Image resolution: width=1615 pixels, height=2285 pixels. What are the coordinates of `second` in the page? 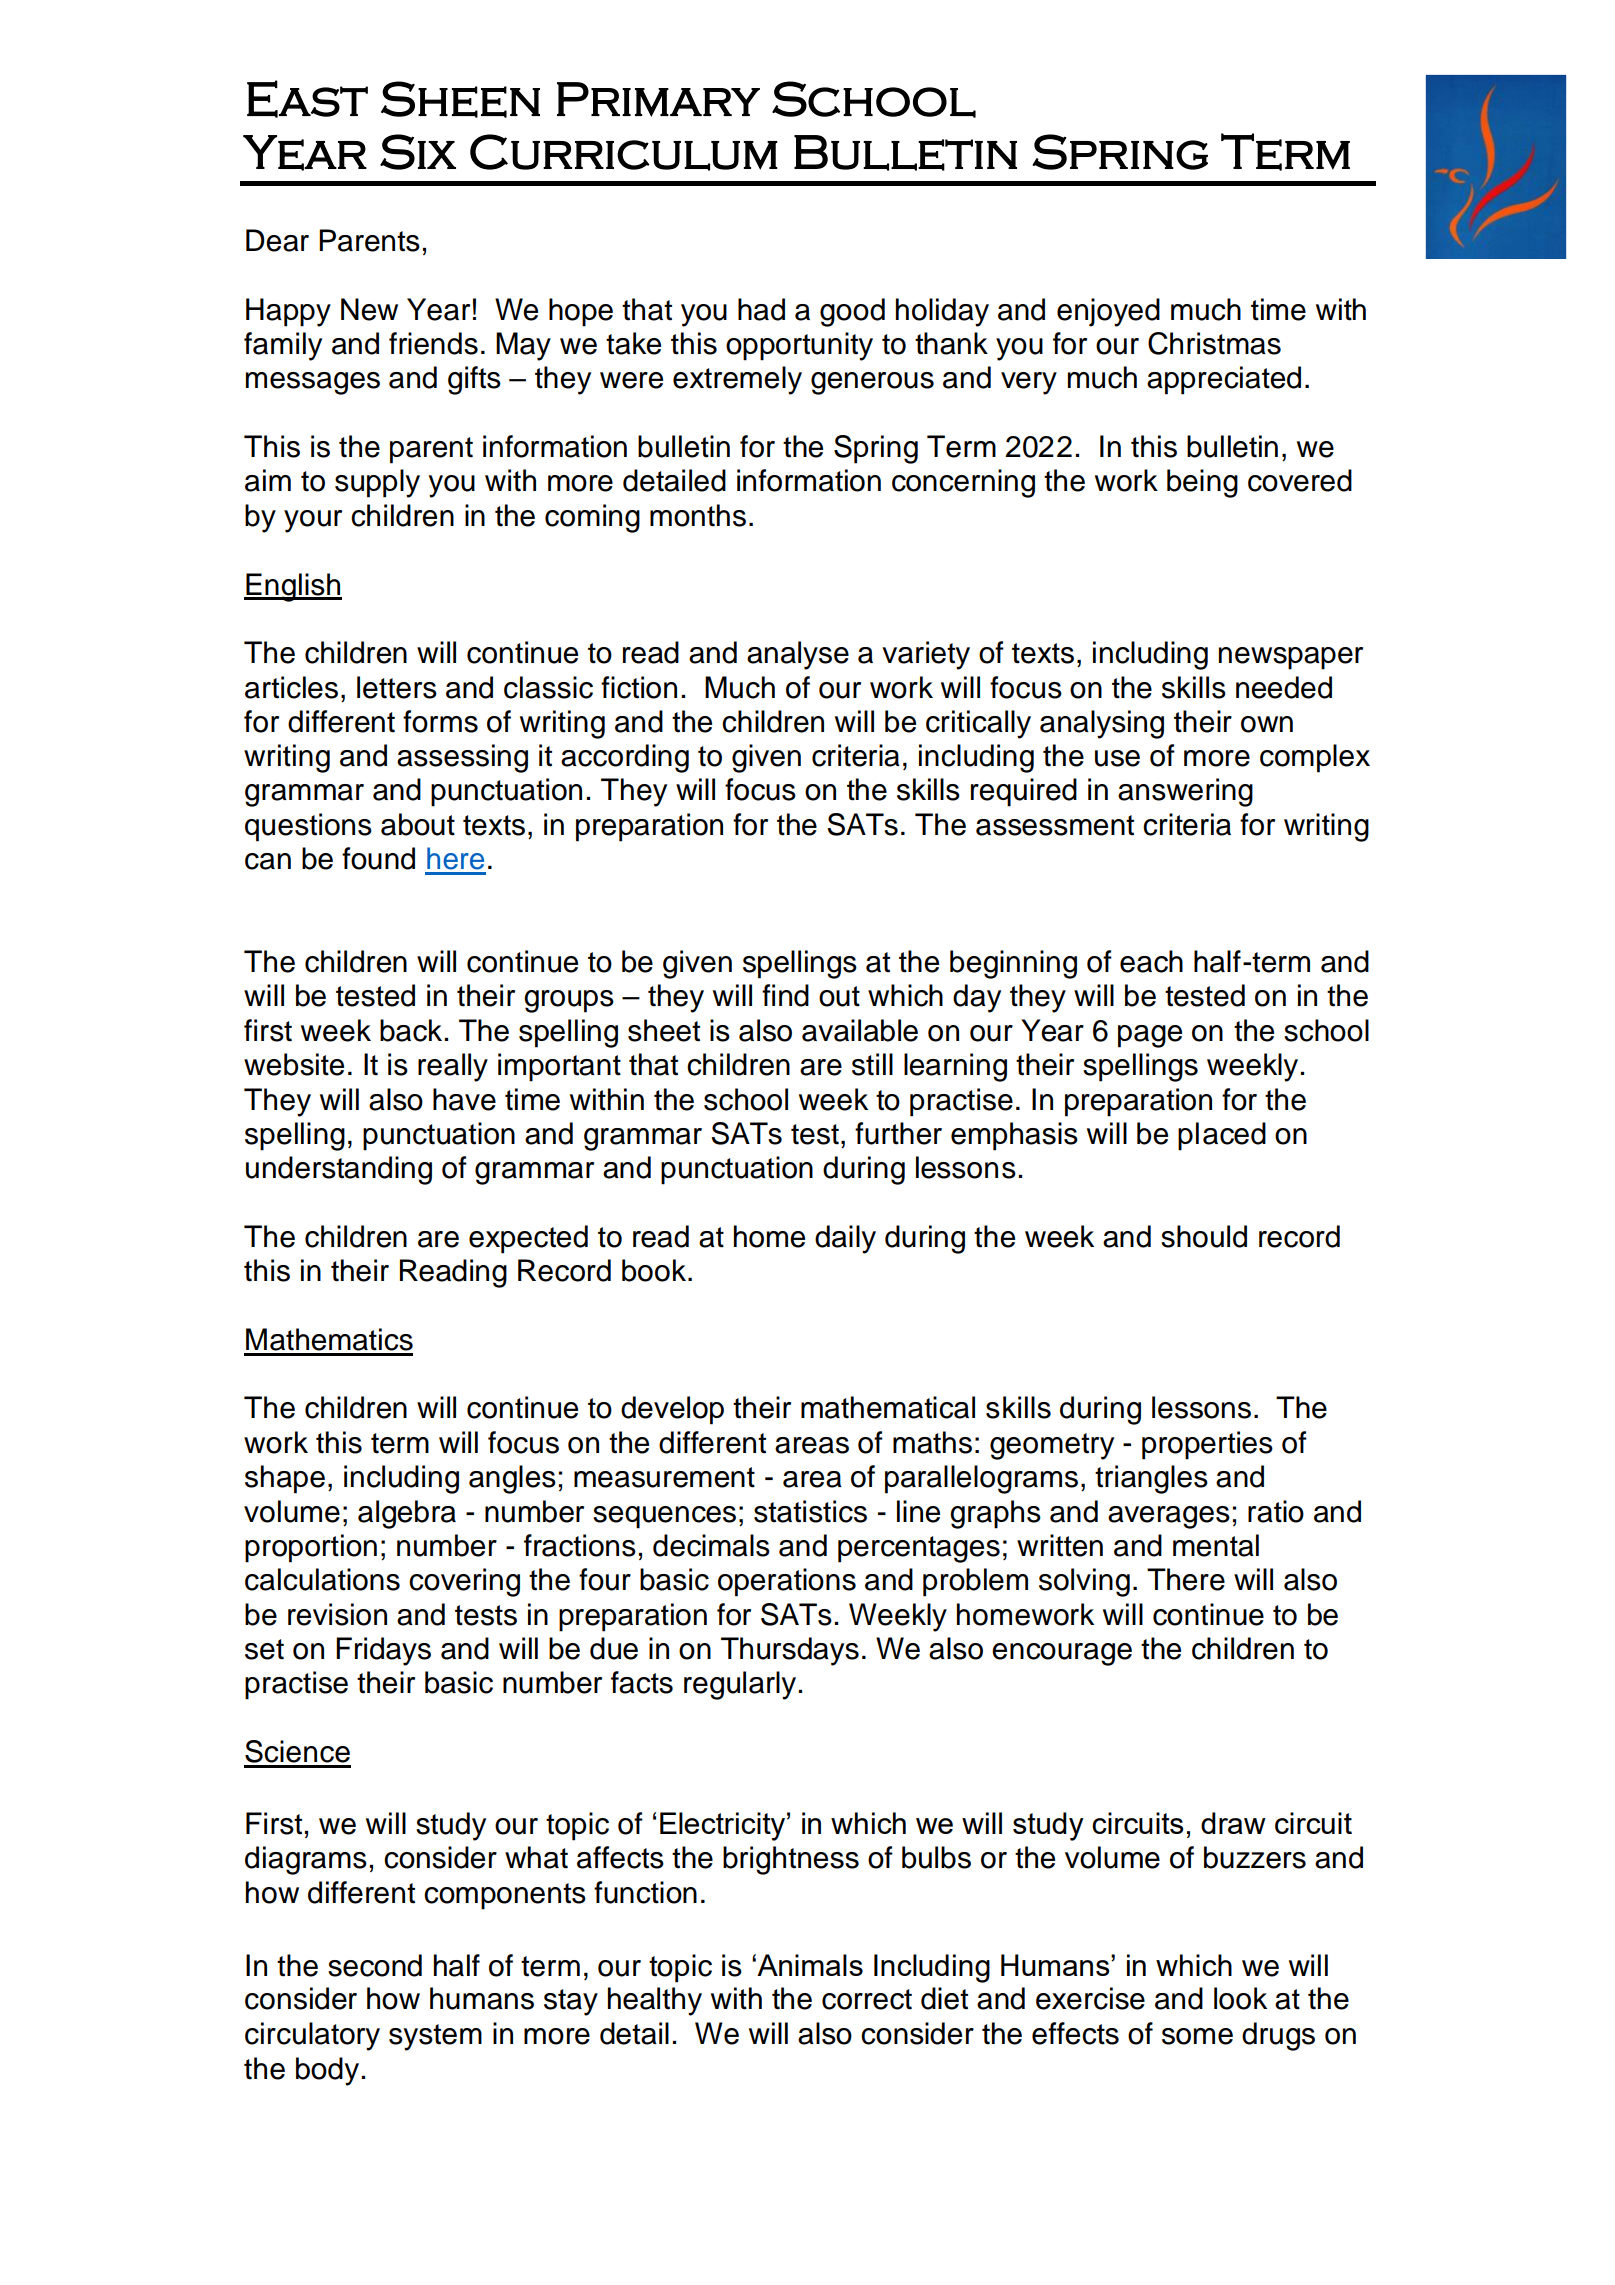 It's located at (375, 1965).
